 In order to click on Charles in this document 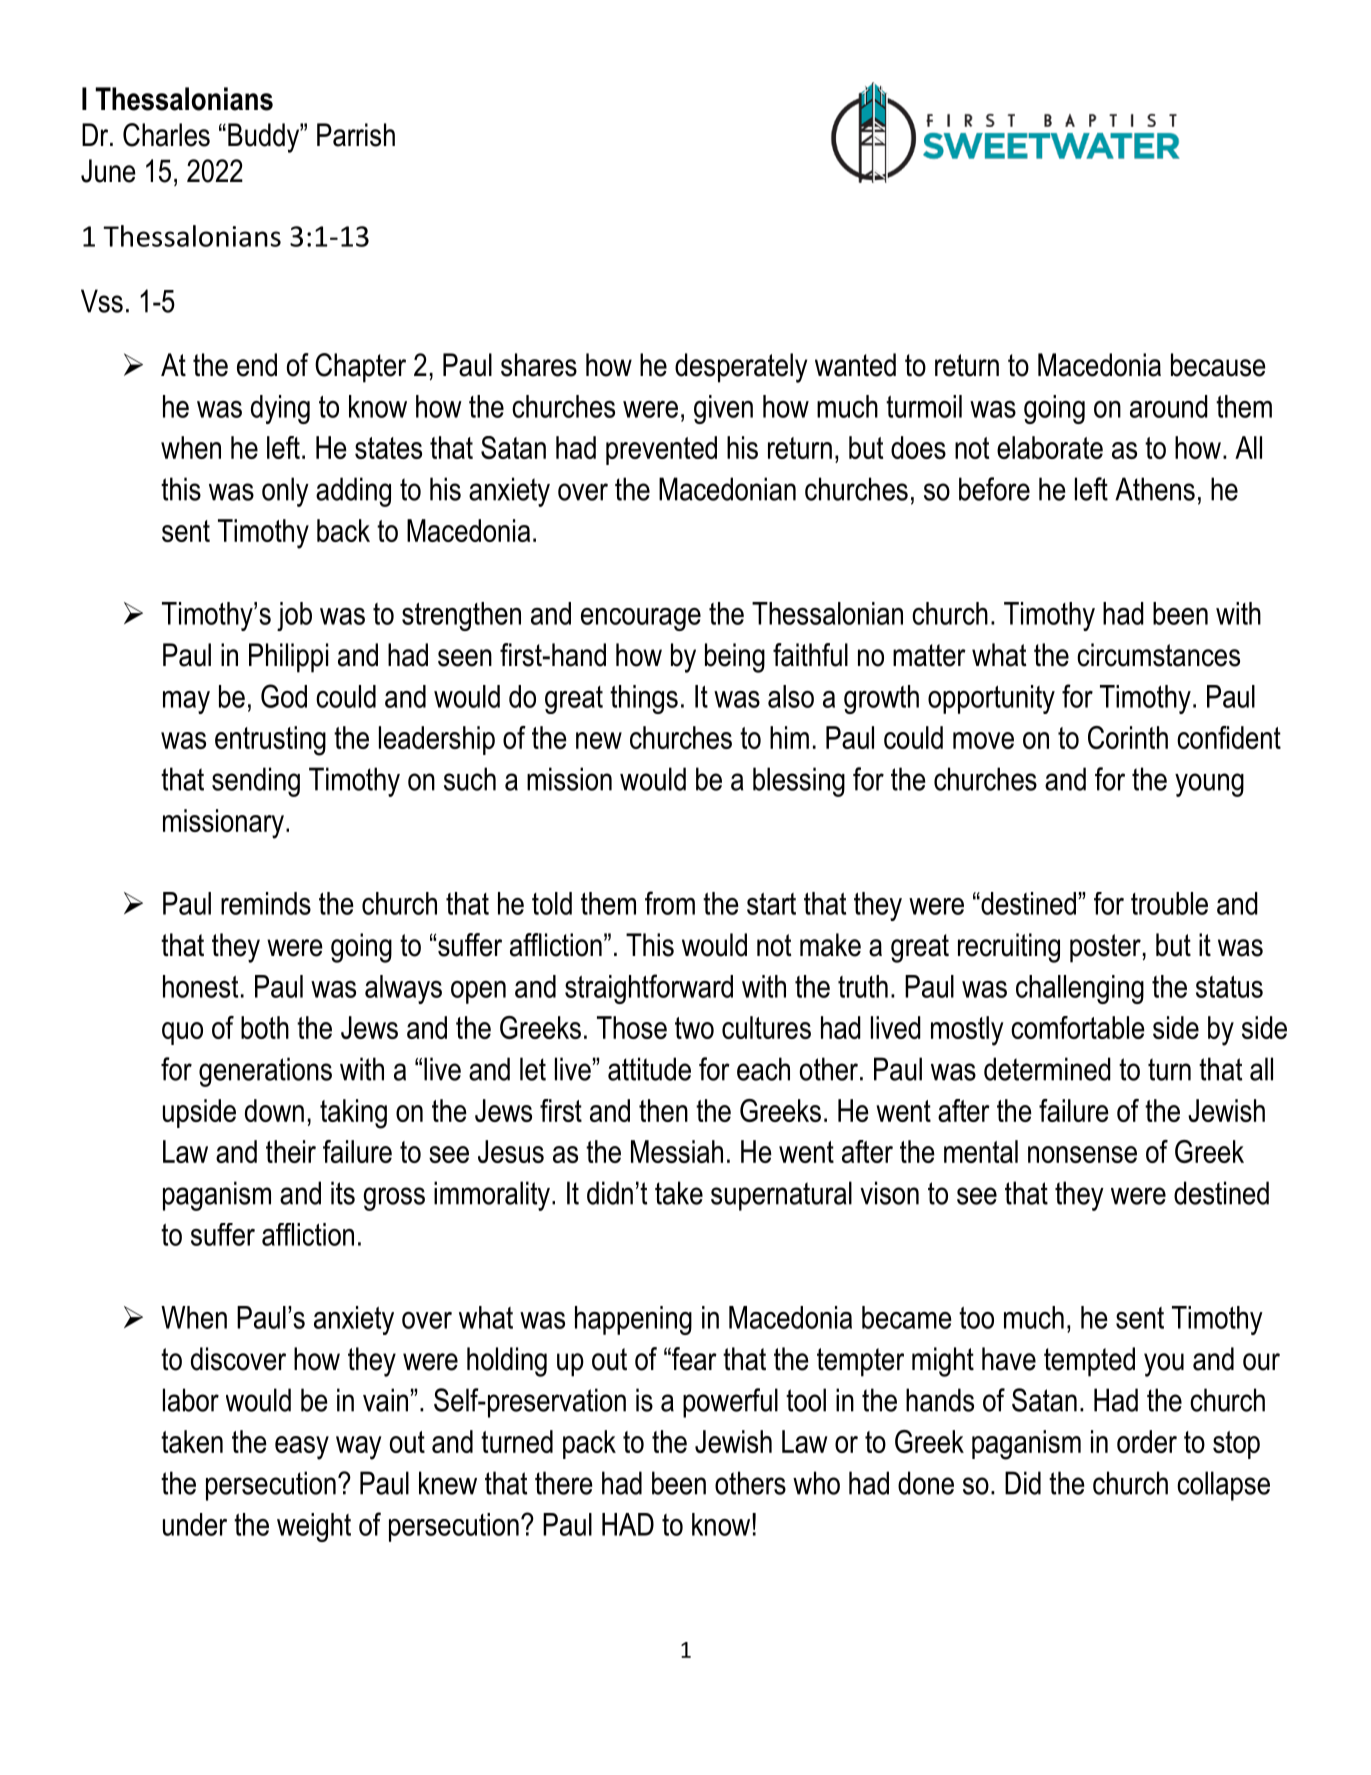, I will do `click(166, 135)`.
